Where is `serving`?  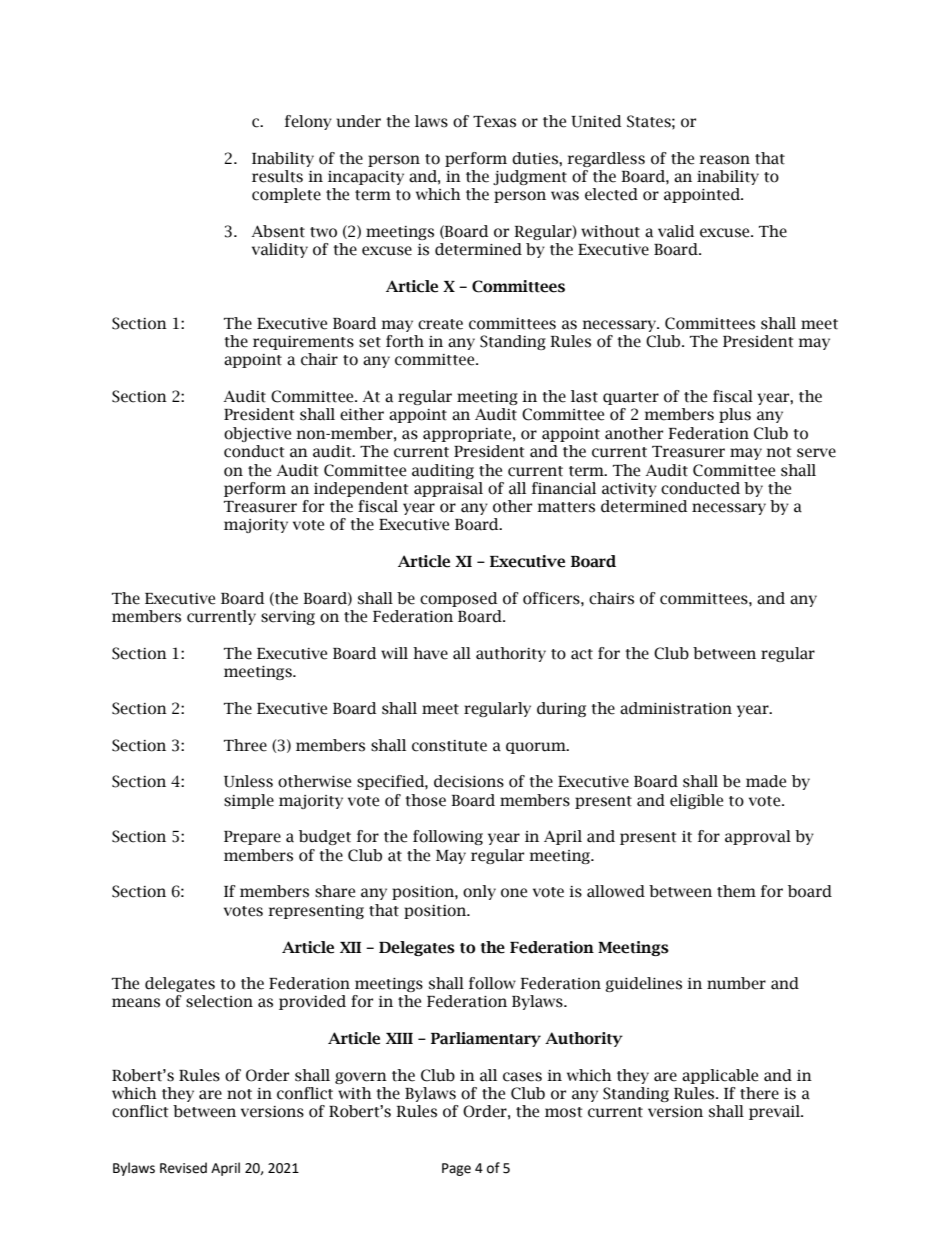 serving is located at coordinates (288, 618).
